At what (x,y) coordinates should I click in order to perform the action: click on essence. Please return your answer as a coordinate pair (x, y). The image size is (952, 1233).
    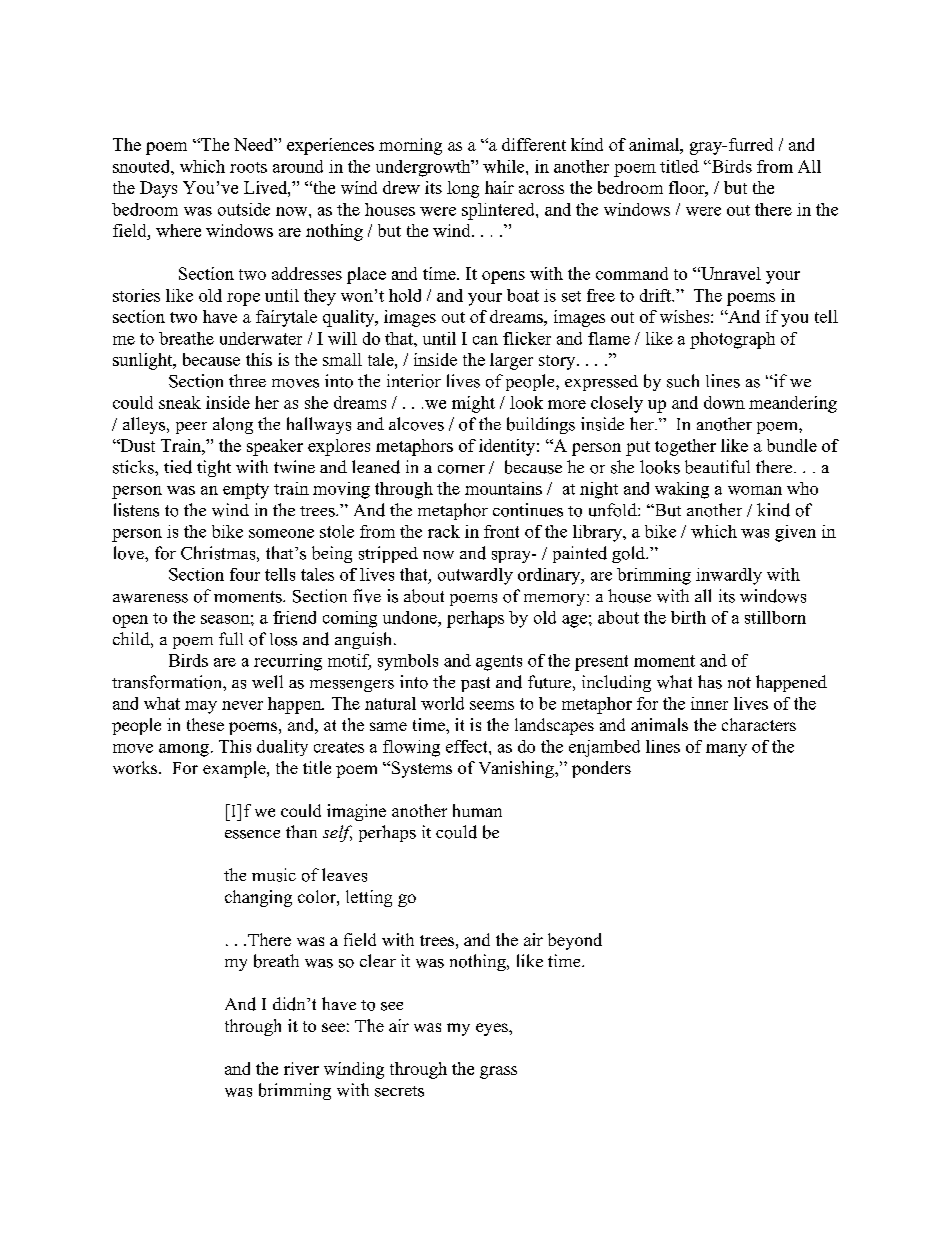
    Looking at the image, I should click on (252, 834).
